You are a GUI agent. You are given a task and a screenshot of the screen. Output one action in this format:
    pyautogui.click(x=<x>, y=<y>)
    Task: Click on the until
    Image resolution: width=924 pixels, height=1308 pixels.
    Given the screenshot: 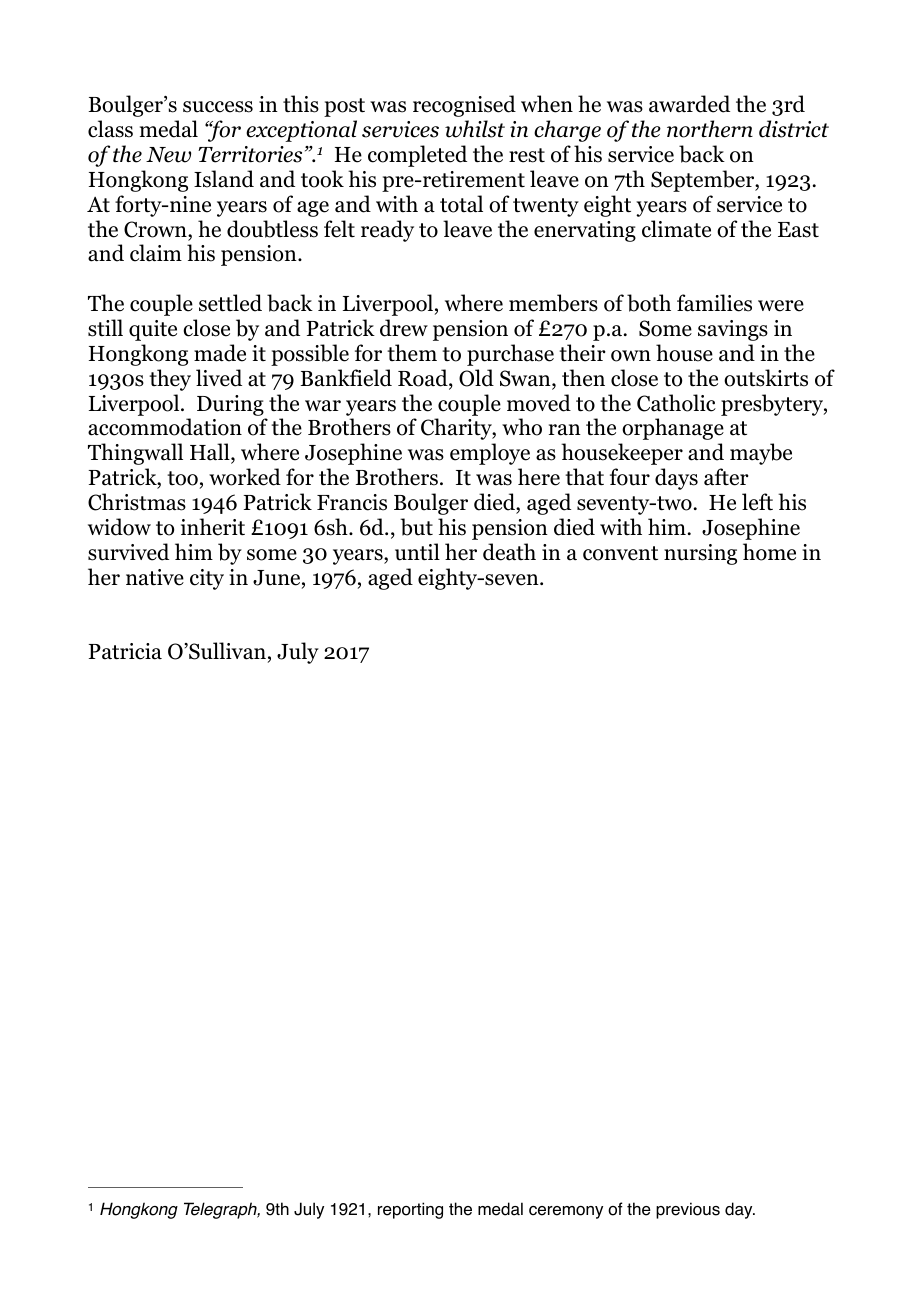 What is the action you would take?
    pyautogui.click(x=417, y=552)
